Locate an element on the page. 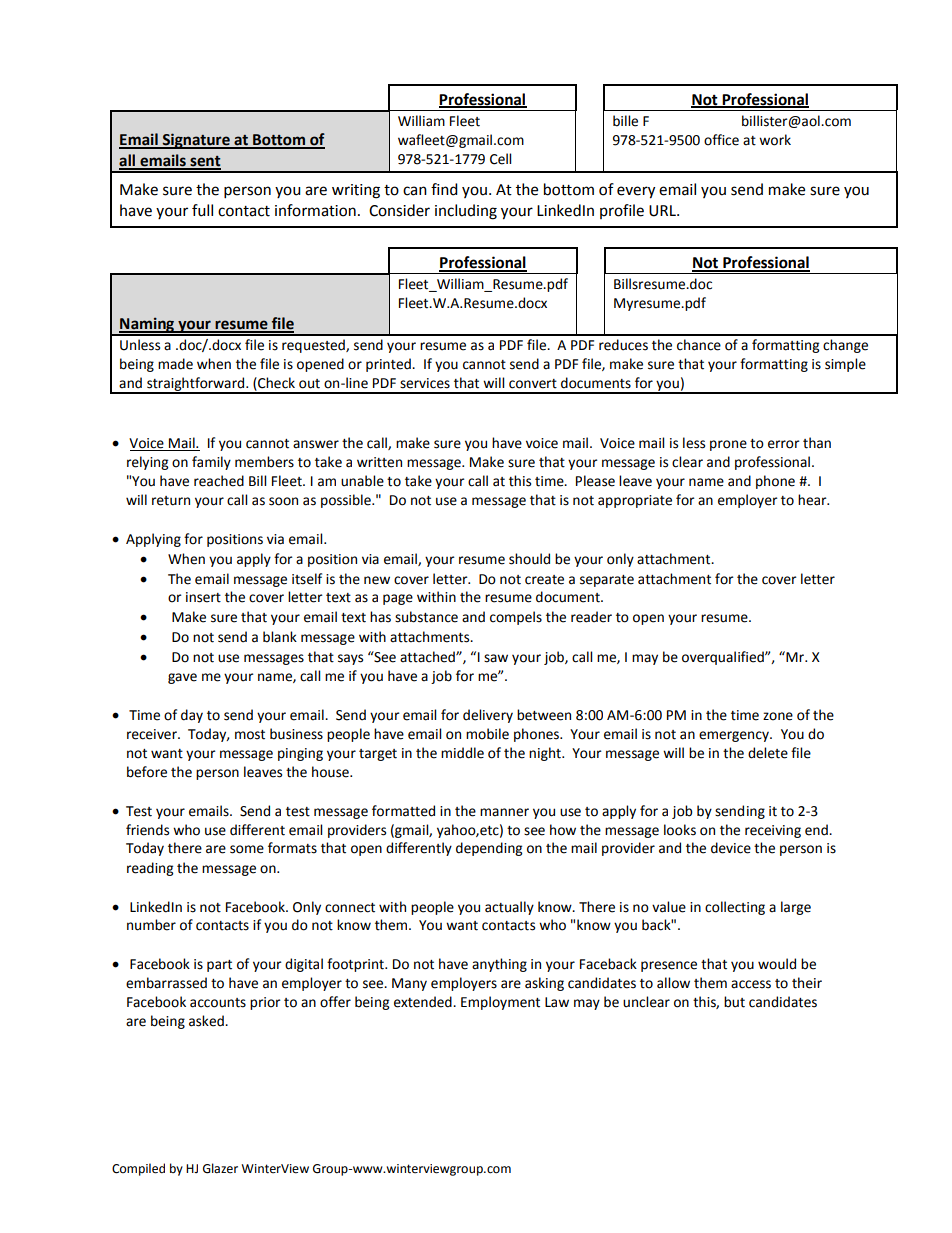  gave is located at coordinates (182, 678).
